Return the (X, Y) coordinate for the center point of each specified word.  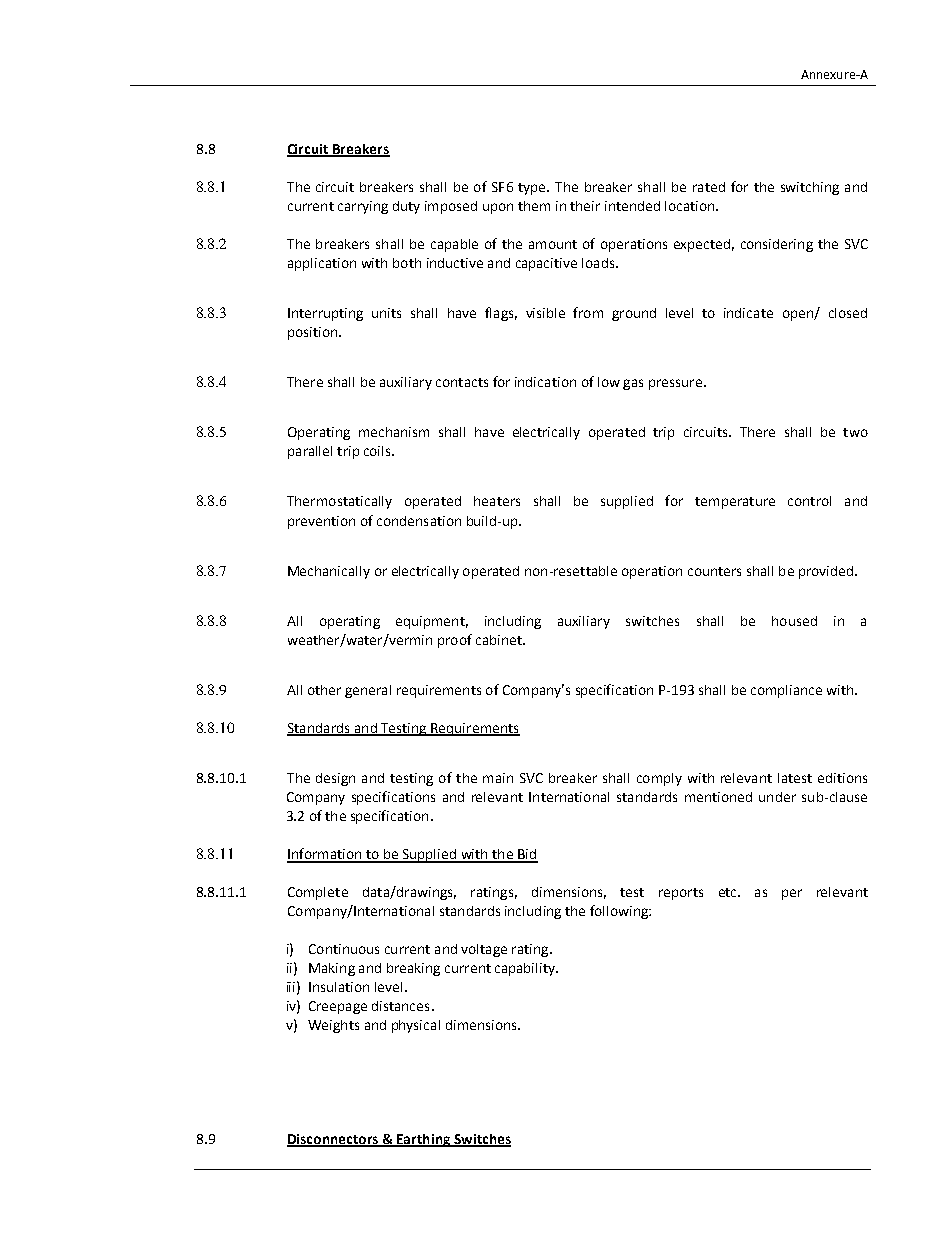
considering (777, 245)
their (585, 206)
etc (729, 892)
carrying (363, 207)
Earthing (424, 1140)
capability (526, 969)
